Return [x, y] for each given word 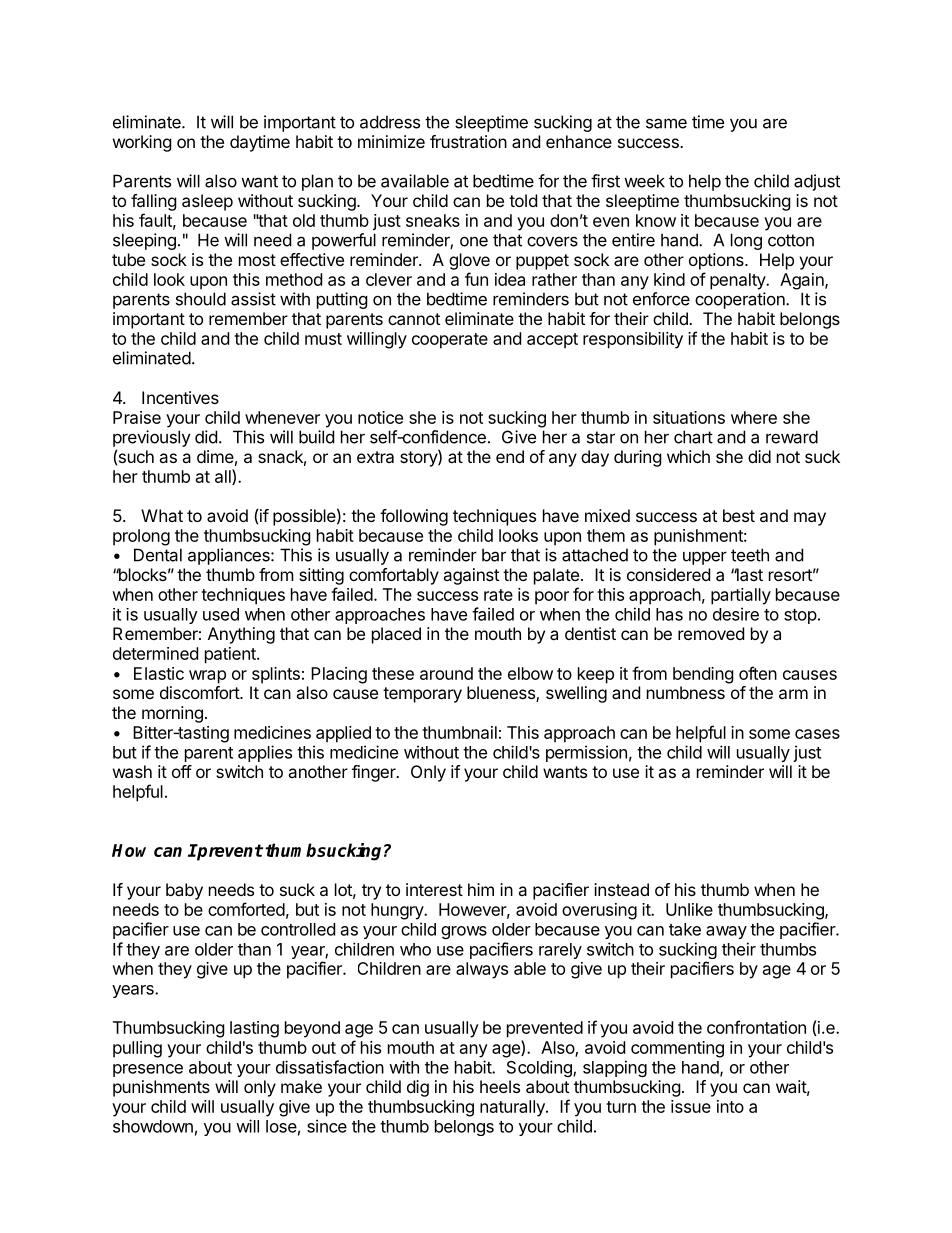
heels [500, 1086]
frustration [468, 141]
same [666, 123]
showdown [153, 1126]
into [730, 1106]
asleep [207, 202]
